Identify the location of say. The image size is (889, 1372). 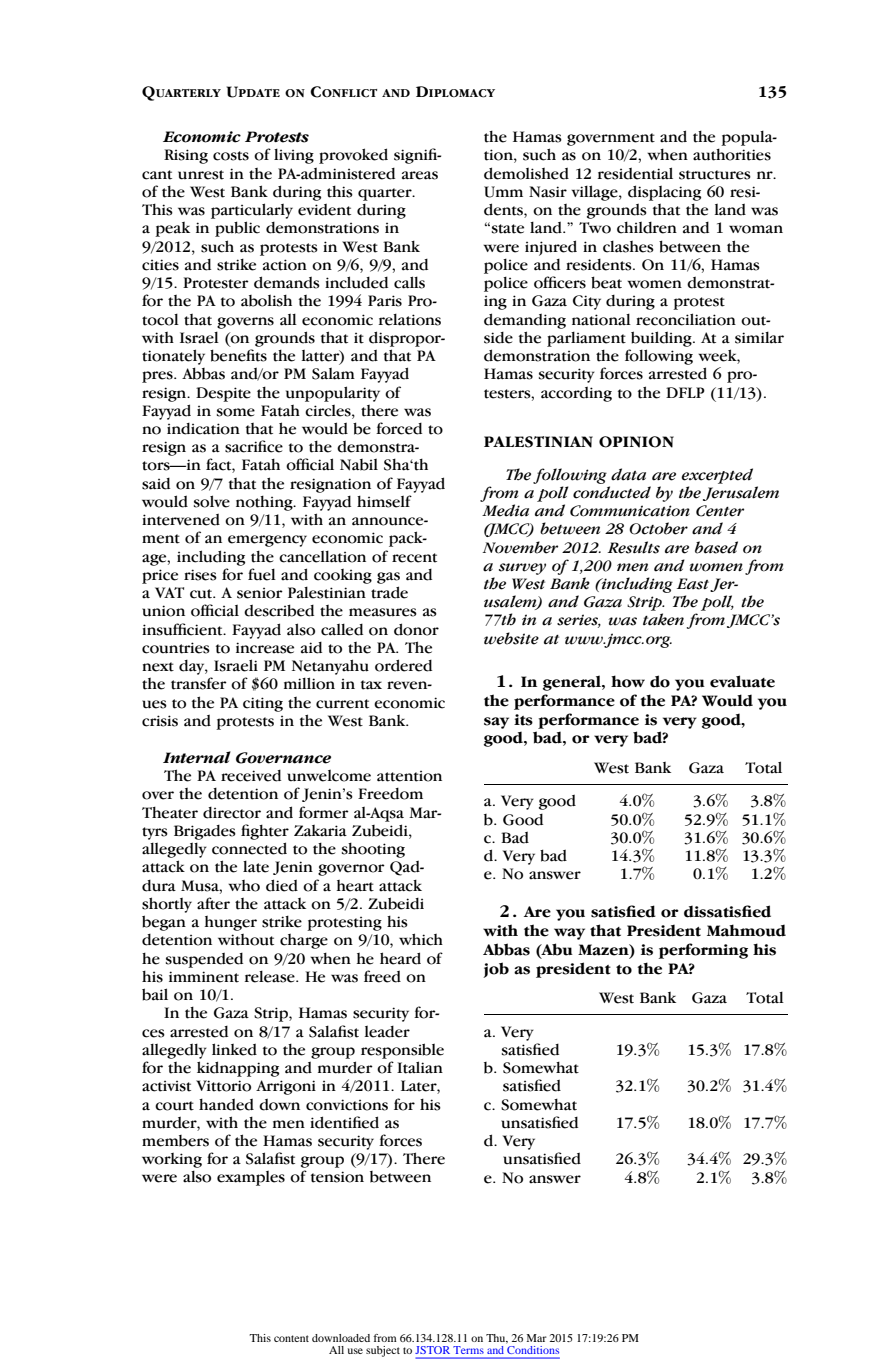
(496, 723).
